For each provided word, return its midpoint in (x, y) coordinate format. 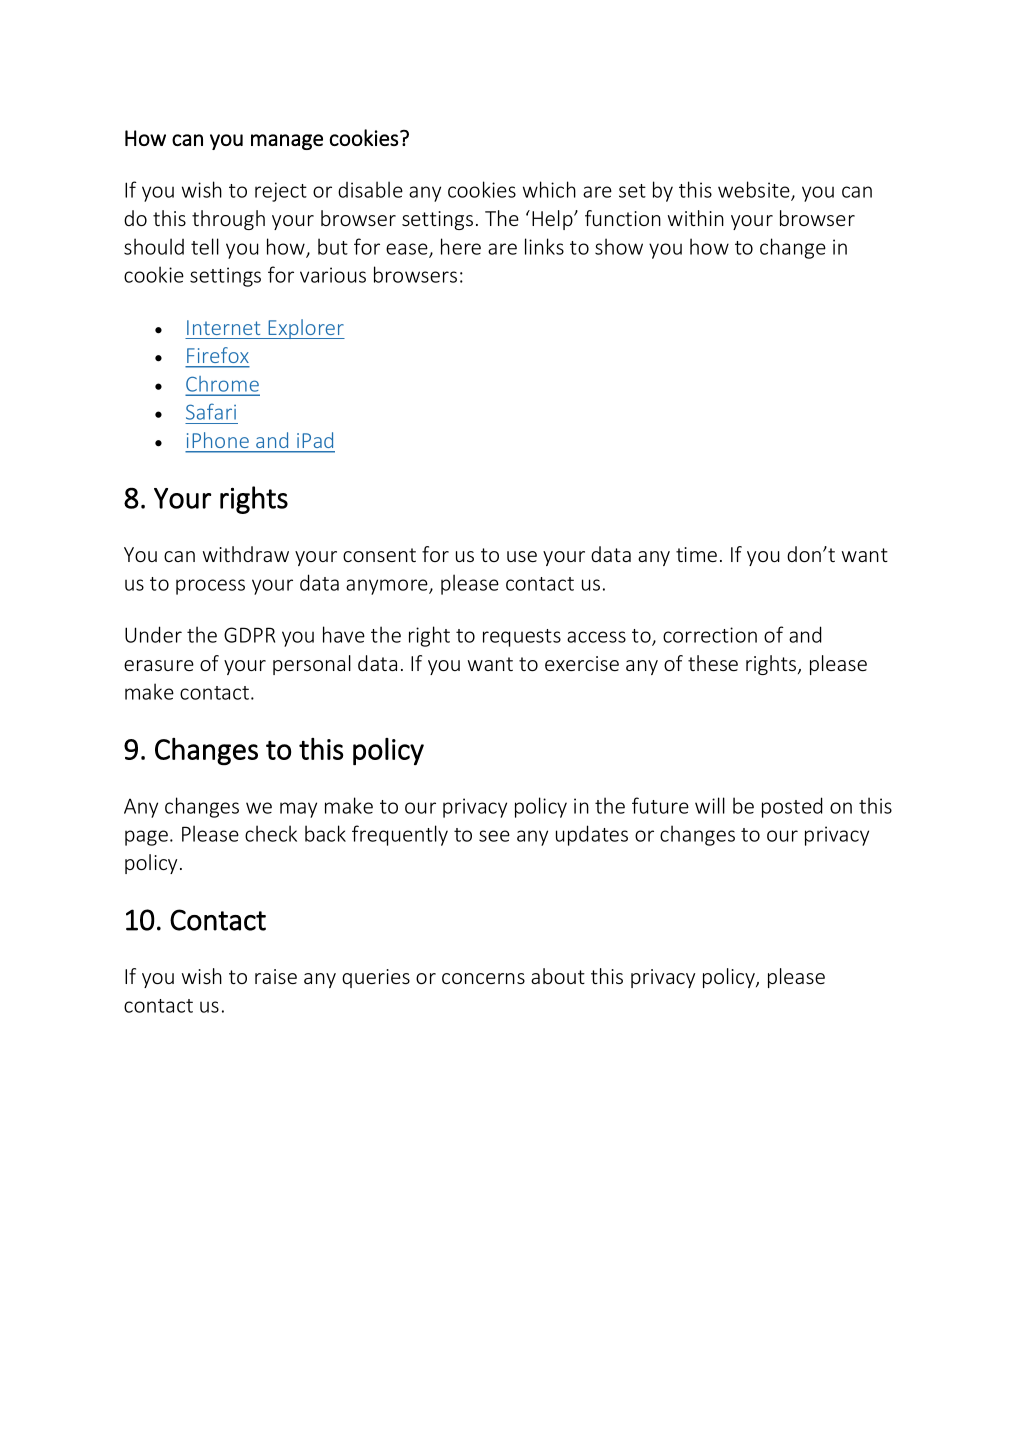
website (755, 191)
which (549, 189)
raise (276, 976)
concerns (483, 978)
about (558, 976)
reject (281, 192)
